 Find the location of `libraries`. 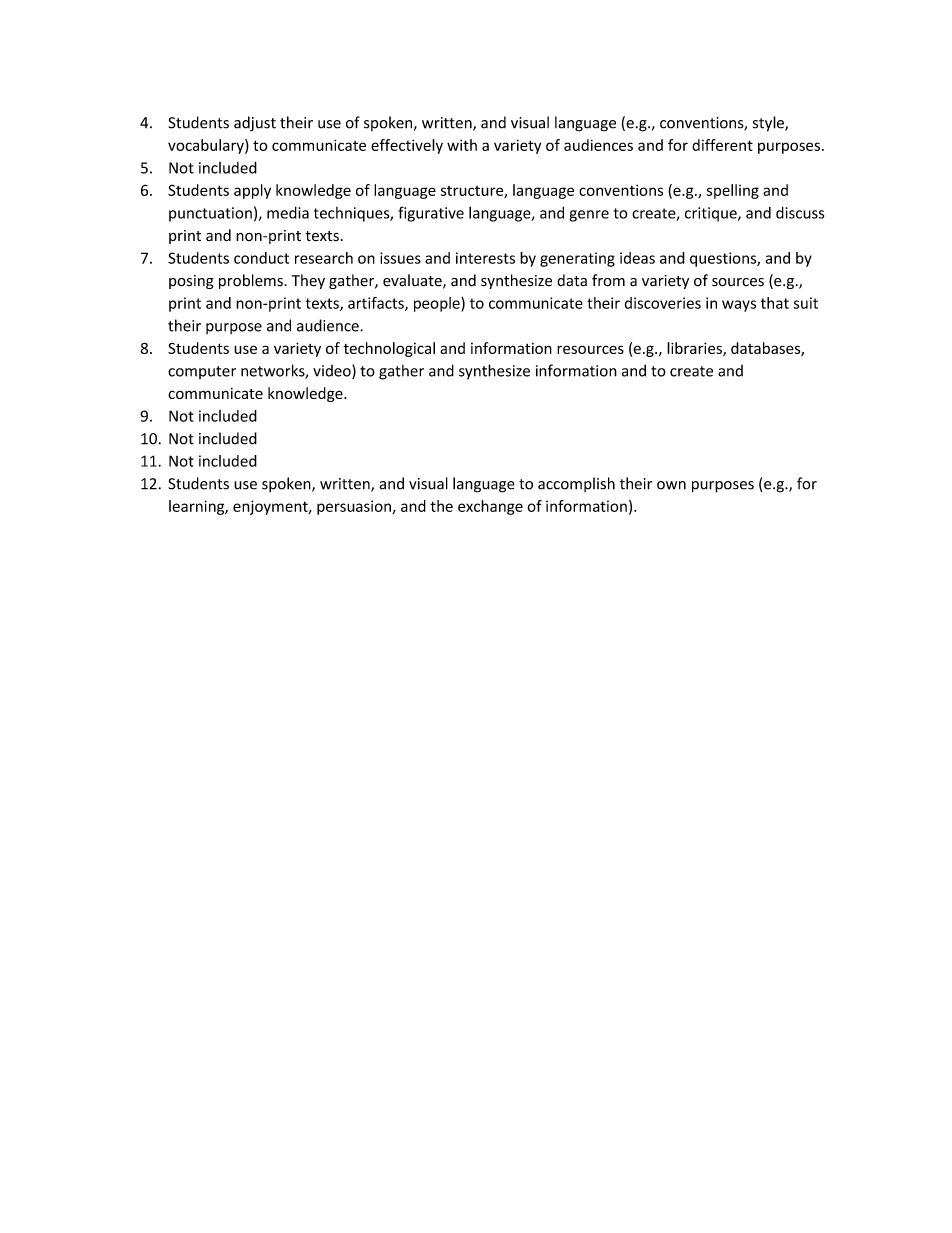

libraries is located at coordinates (695, 349).
